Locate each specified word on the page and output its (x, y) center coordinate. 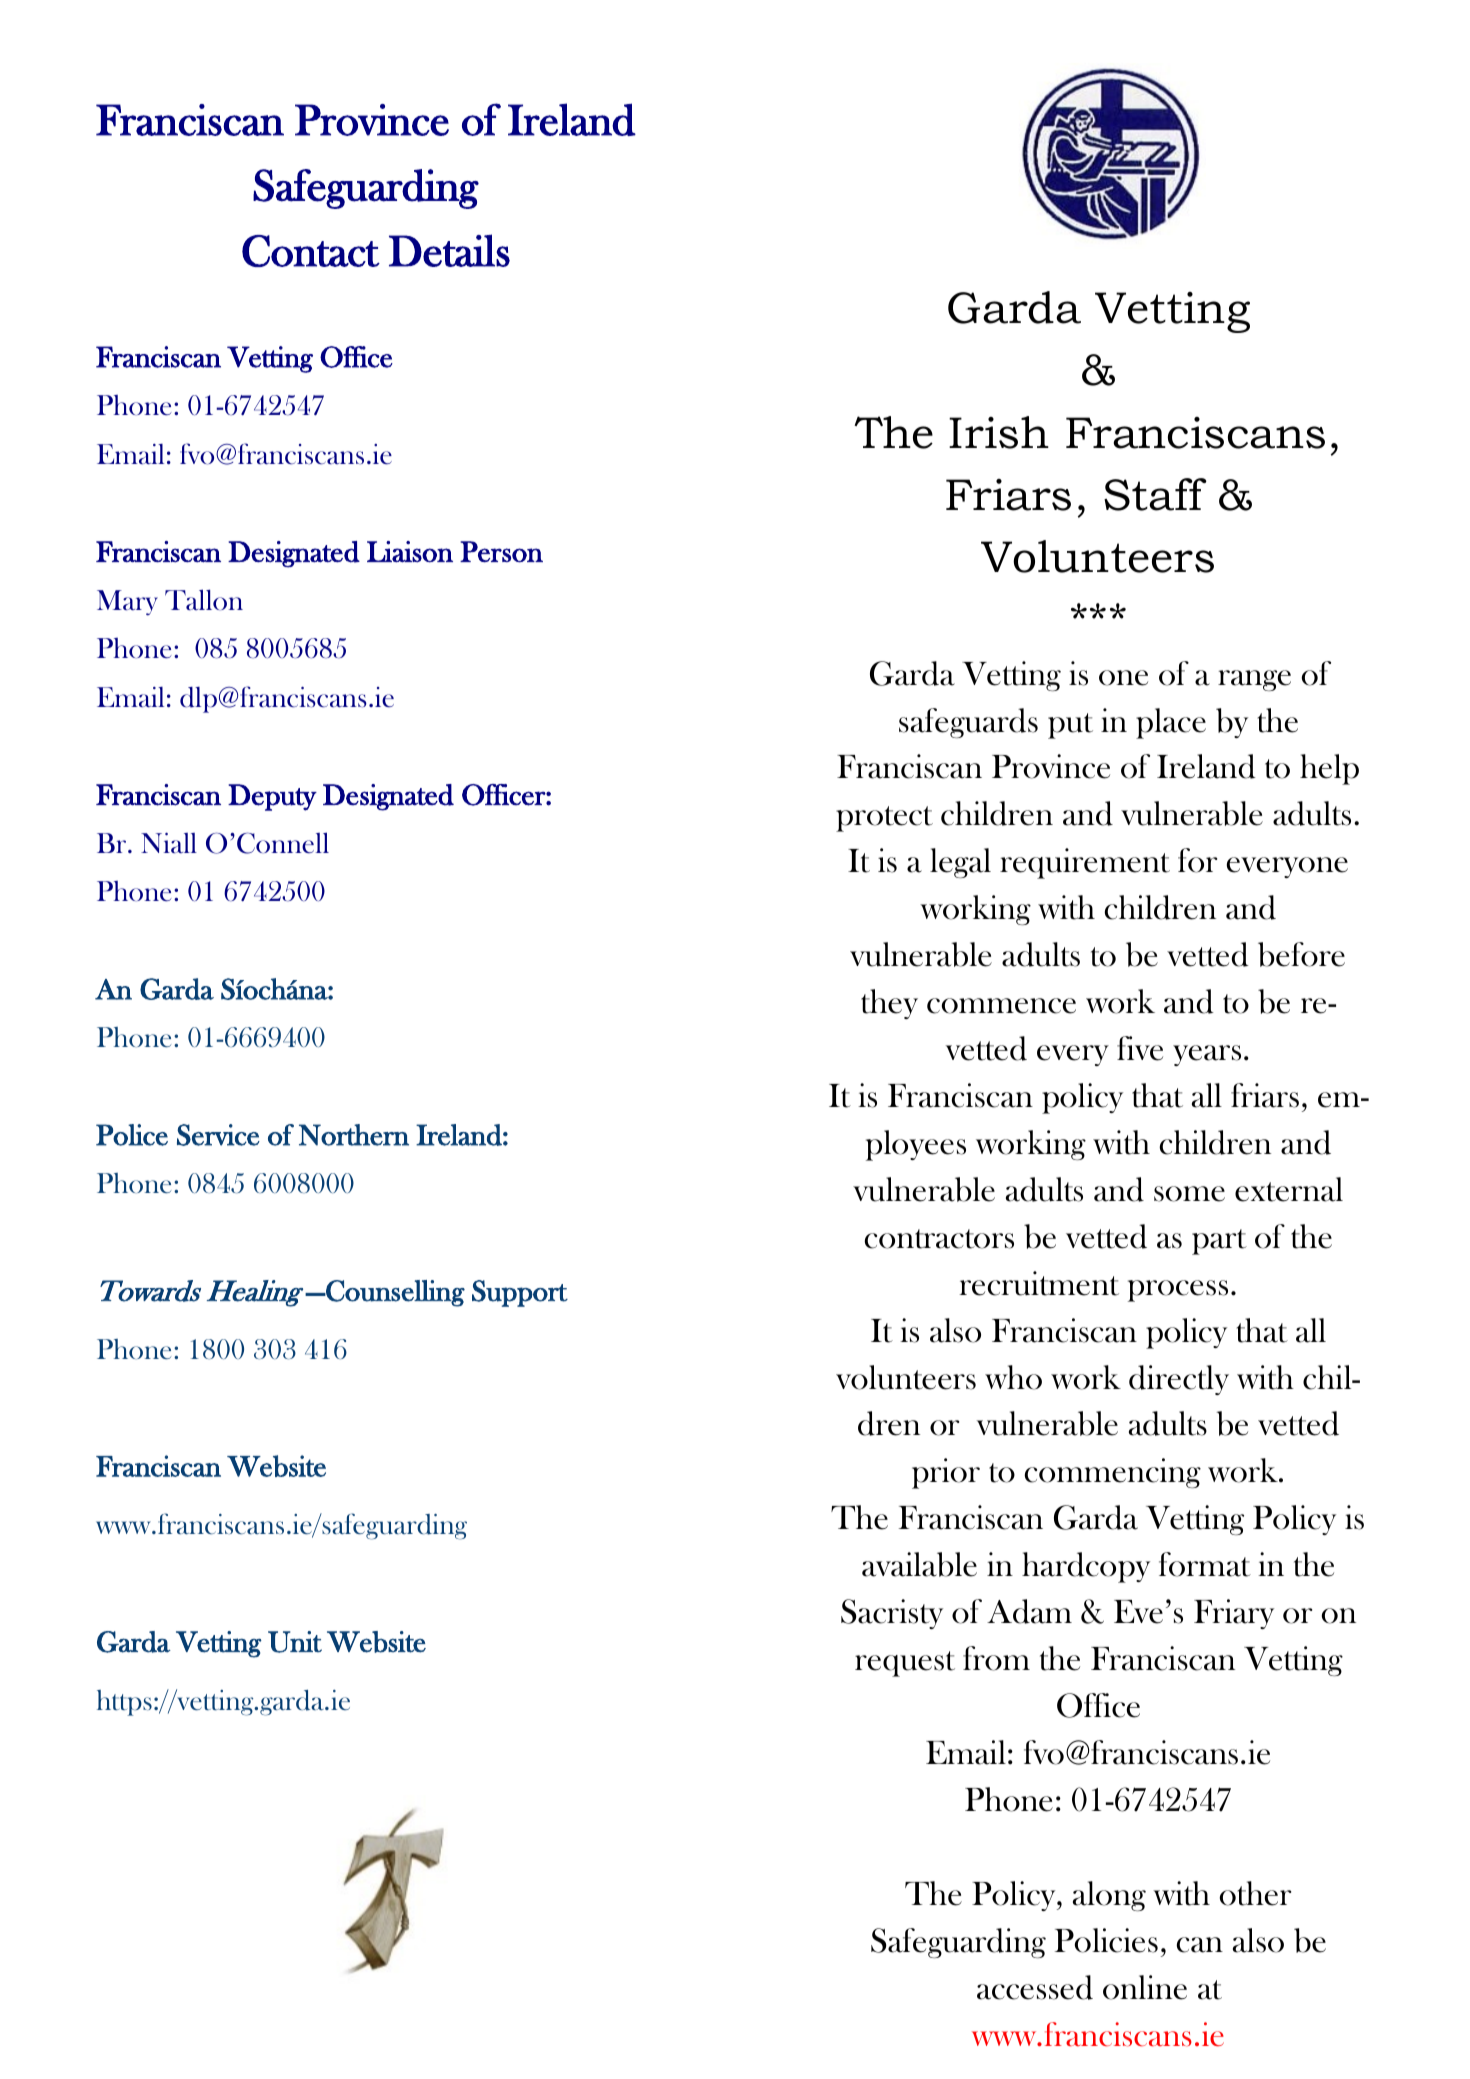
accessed (1035, 1987)
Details (449, 250)
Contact (311, 251)
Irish (999, 432)
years (1207, 1055)
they (889, 1004)
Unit (295, 1642)
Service (218, 1135)
